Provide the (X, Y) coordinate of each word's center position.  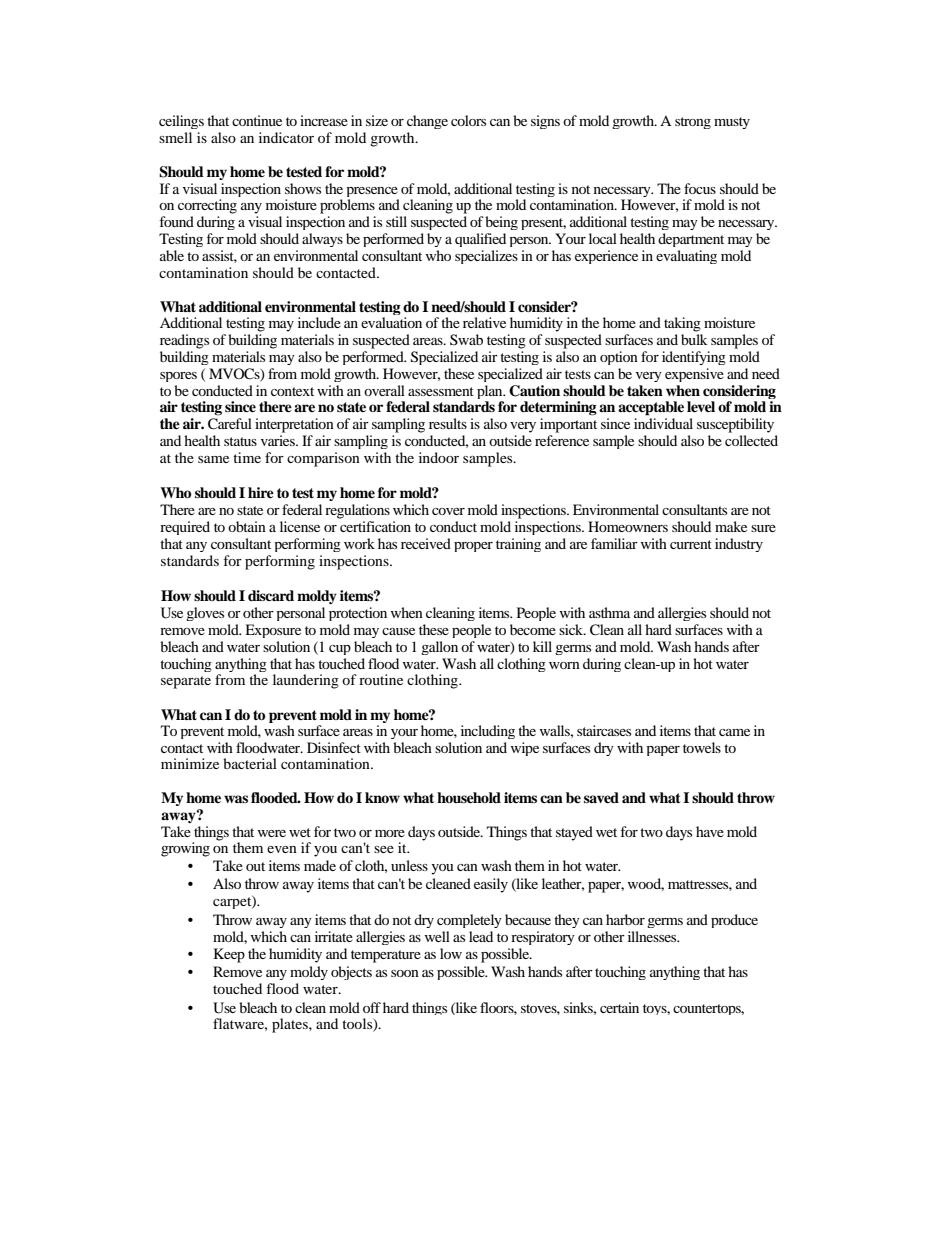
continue (257, 120)
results (448, 423)
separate (186, 682)
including (488, 732)
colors (468, 120)
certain (619, 1007)
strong (693, 123)
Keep (229, 955)
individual (663, 423)
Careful (230, 424)
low (451, 953)
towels (702, 747)
